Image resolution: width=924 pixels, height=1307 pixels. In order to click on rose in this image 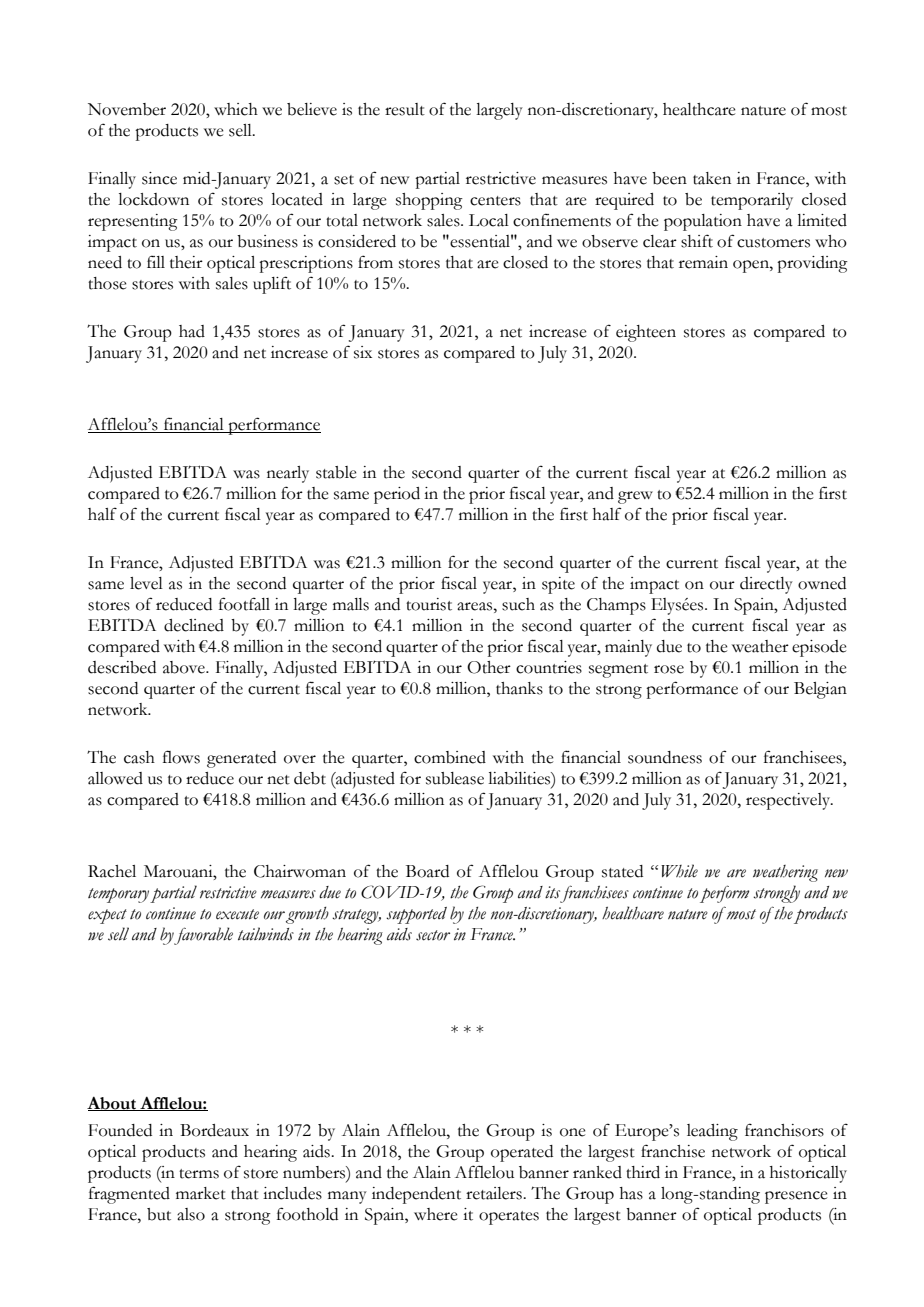, I will do `click(669, 669)`.
